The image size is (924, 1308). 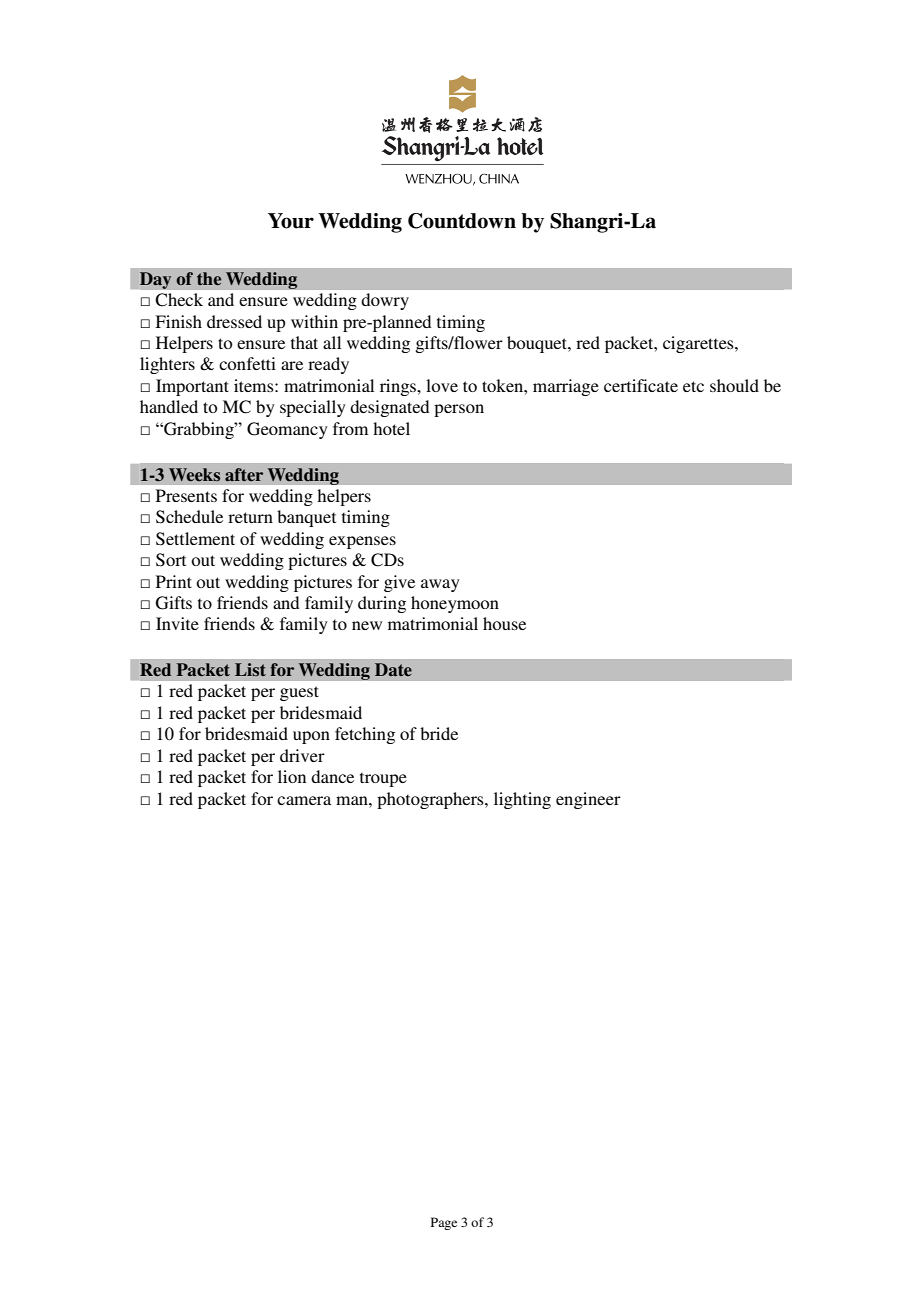 What do you see at coordinates (304, 800) in the page?
I see `camera` at bounding box center [304, 800].
